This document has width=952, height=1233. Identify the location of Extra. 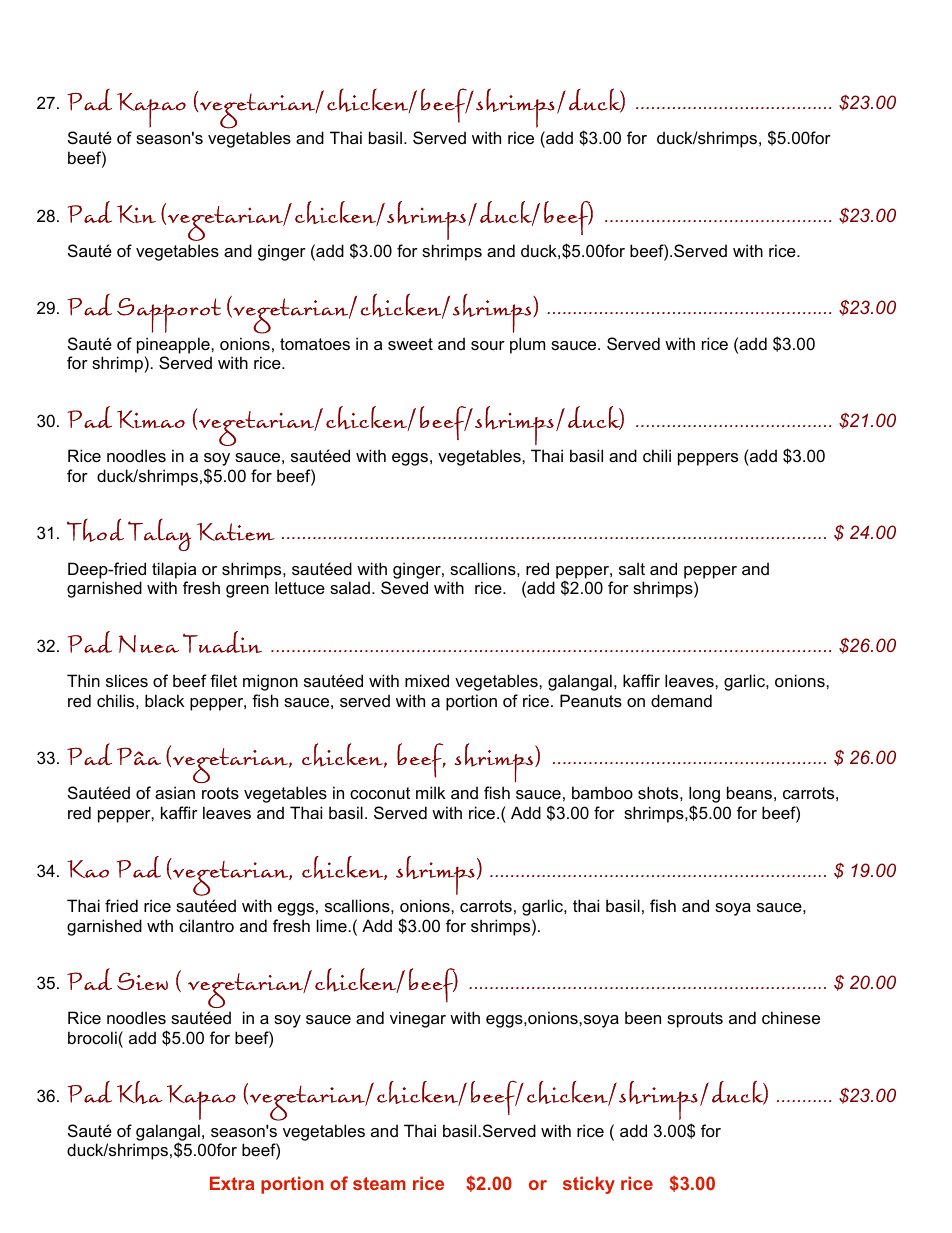
(232, 1183).
